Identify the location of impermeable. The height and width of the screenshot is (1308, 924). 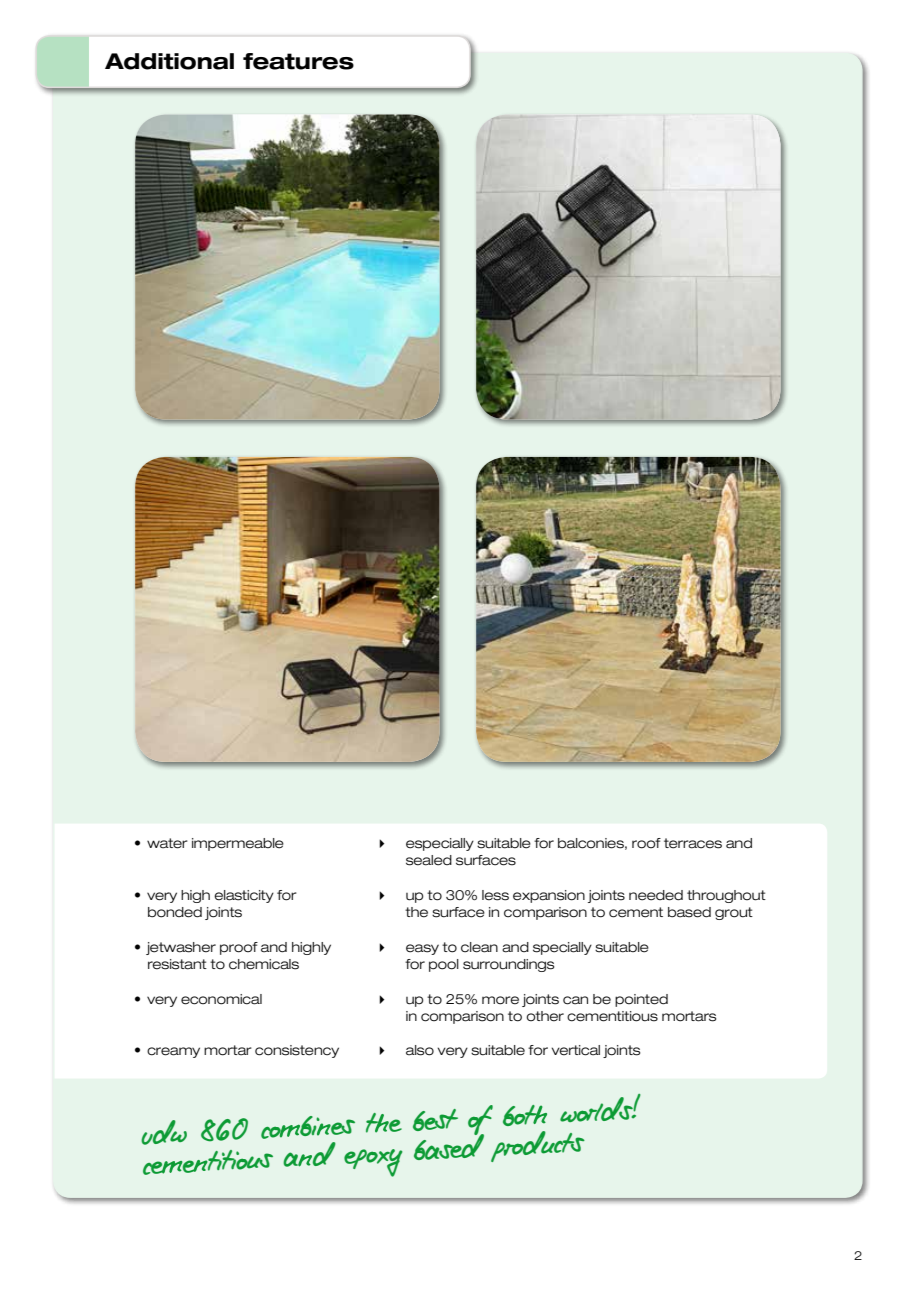
(238, 844).
